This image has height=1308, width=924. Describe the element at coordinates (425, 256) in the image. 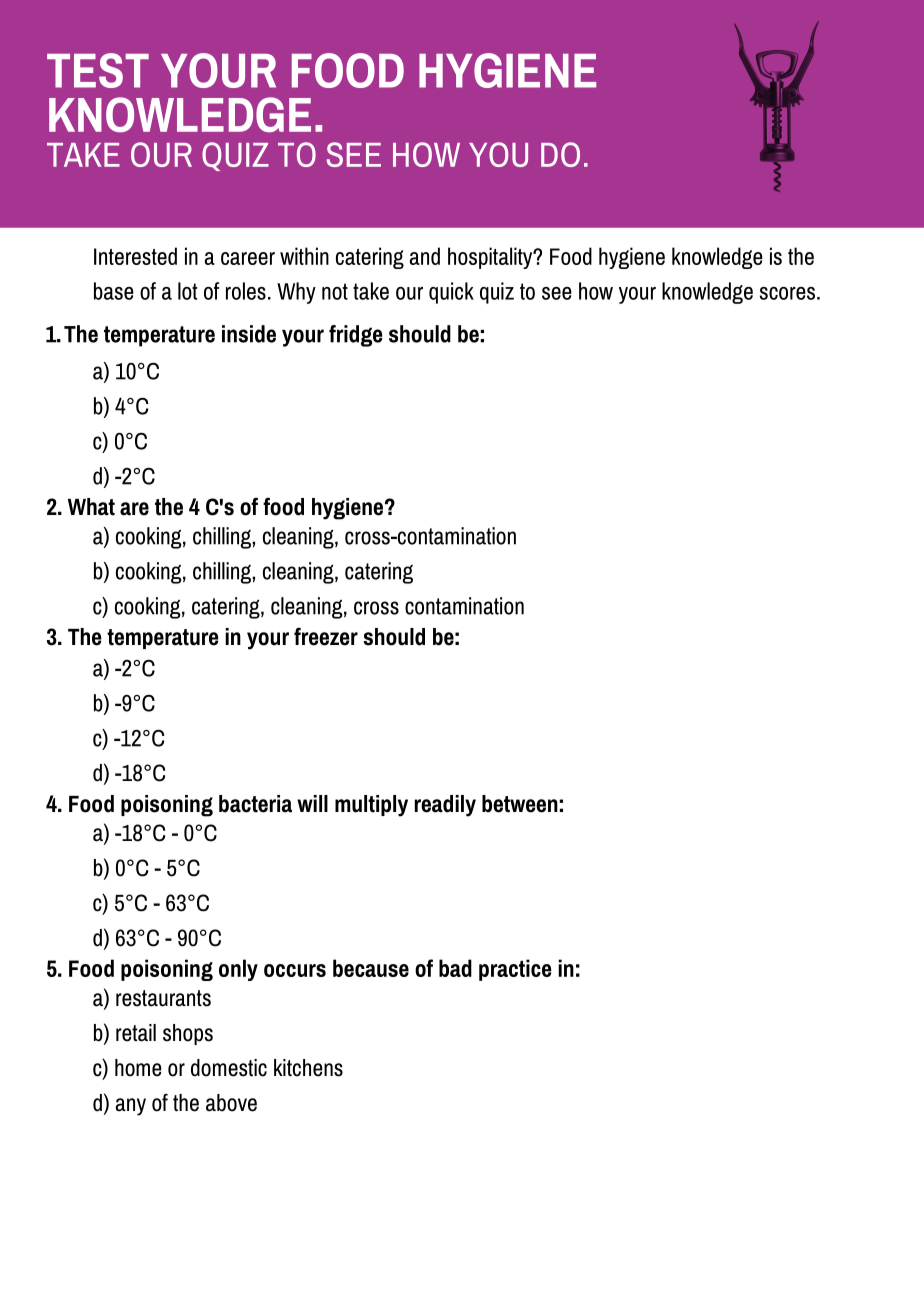

I see `and` at that location.
